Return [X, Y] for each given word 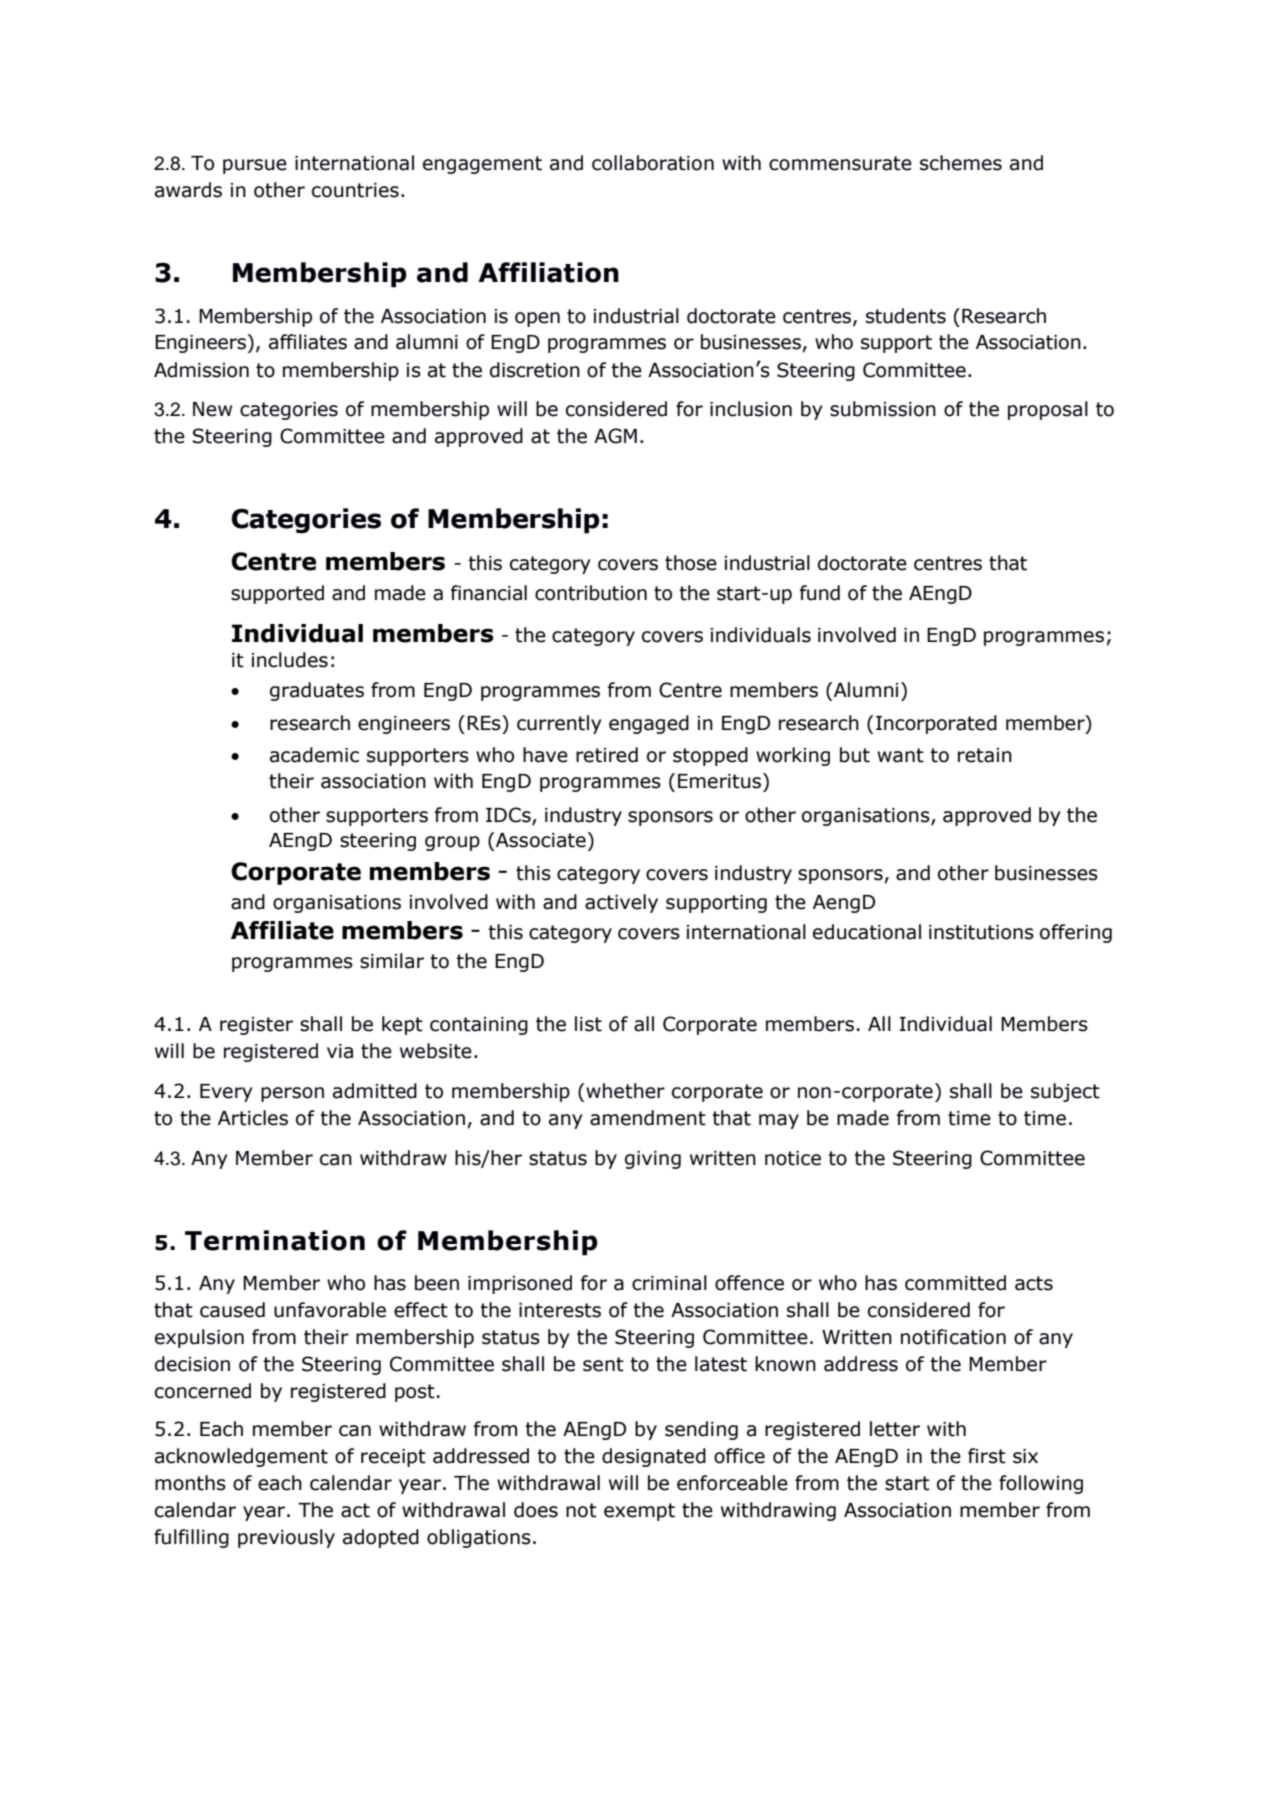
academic [314, 755]
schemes [961, 163]
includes [290, 660]
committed [955, 1283]
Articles [253, 1118]
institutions [981, 932]
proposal [1048, 410]
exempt [639, 1512]
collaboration [653, 163]
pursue [255, 166]
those [691, 563]
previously [286, 1538]
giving [653, 1160]
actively [621, 903]
